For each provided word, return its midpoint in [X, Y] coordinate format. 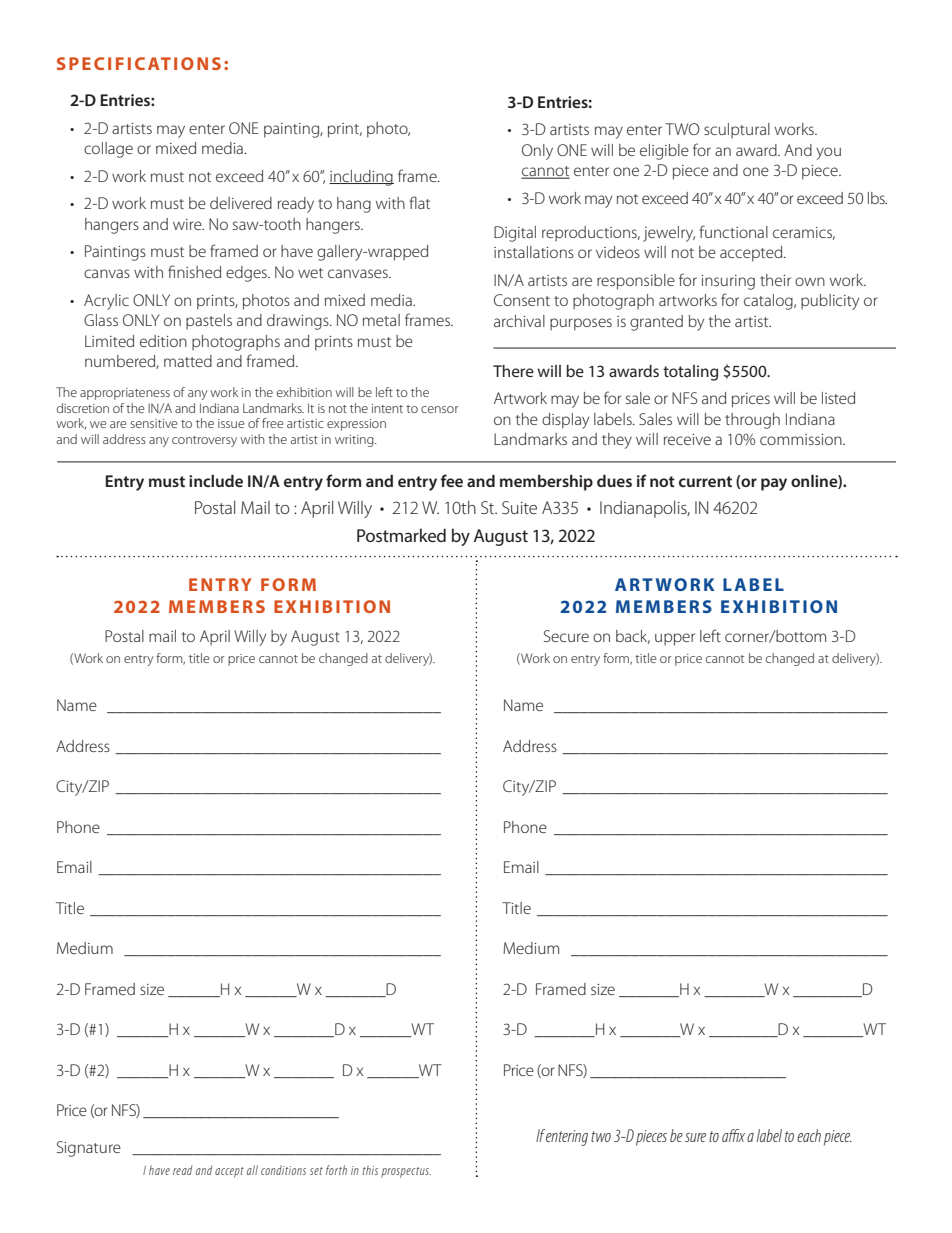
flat [419, 202]
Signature [89, 1149]
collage [108, 150]
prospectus [406, 1172]
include [216, 481]
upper [675, 639]
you [828, 153]
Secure [566, 636]
